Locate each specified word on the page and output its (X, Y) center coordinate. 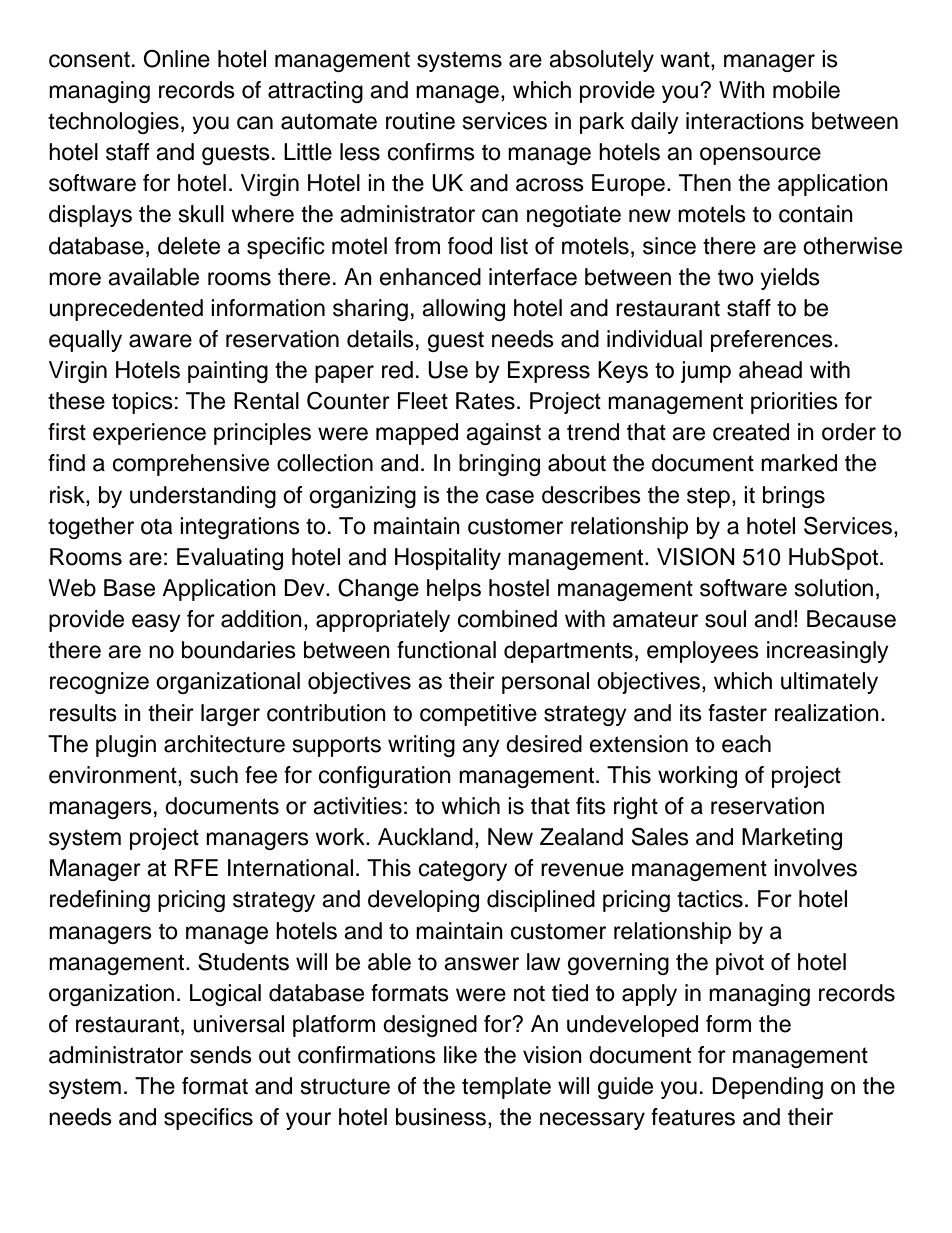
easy (156, 623)
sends (221, 1055)
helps (454, 590)
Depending (767, 1088)
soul (725, 619)
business (442, 1118)
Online (176, 58)
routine (420, 121)
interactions (745, 121)
